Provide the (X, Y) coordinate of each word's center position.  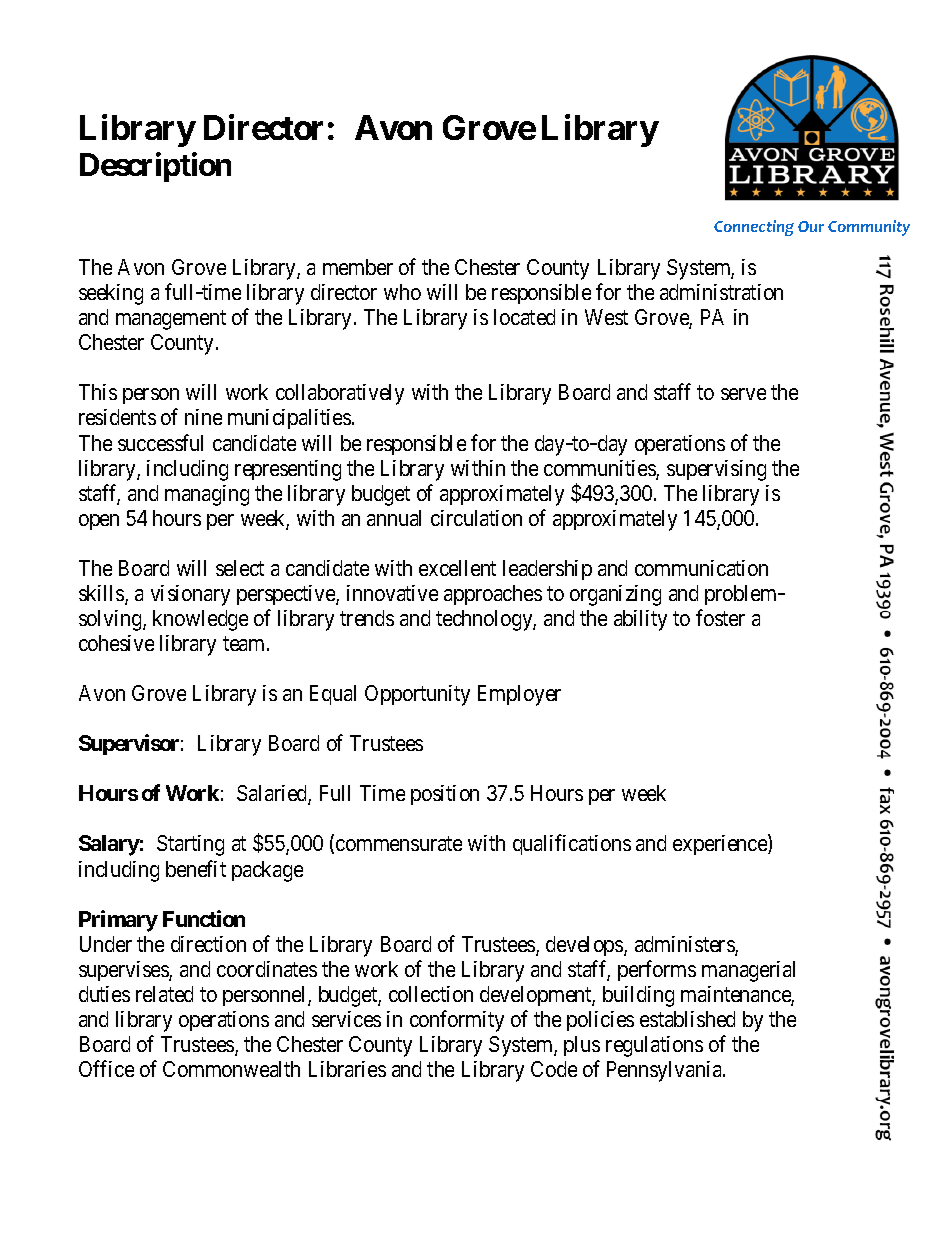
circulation (476, 518)
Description (155, 167)
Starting (190, 845)
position (445, 795)
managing (207, 495)
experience (721, 845)
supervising (716, 470)
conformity (457, 1021)
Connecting (754, 228)
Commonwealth (231, 1069)
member (358, 267)
